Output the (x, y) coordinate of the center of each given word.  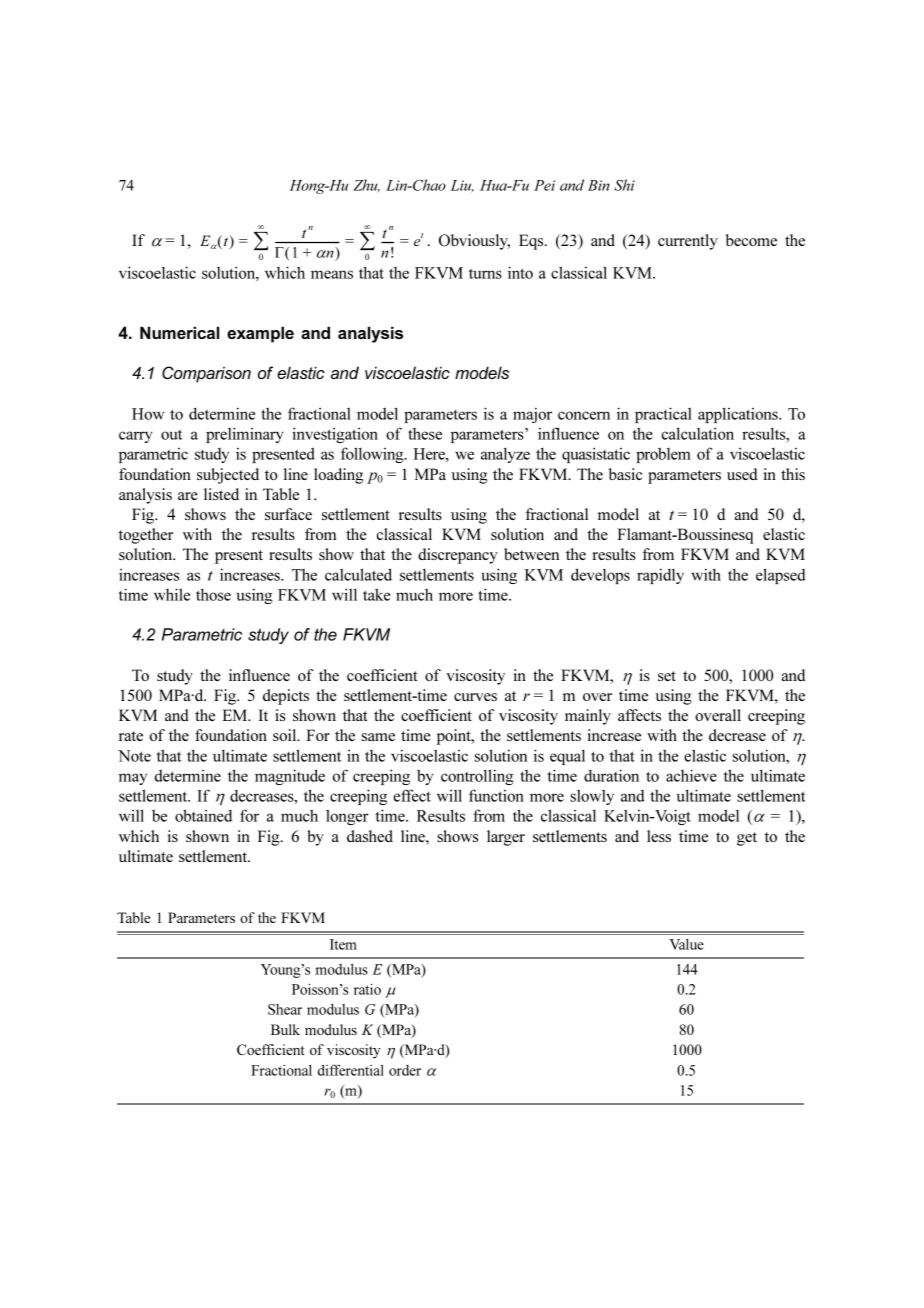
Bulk (285, 1029)
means (332, 274)
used (742, 474)
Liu (462, 186)
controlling (477, 777)
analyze (505, 455)
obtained (203, 815)
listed (221, 494)
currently (688, 242)
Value (686, 944)
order (405, 1070)
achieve (691, 775)
